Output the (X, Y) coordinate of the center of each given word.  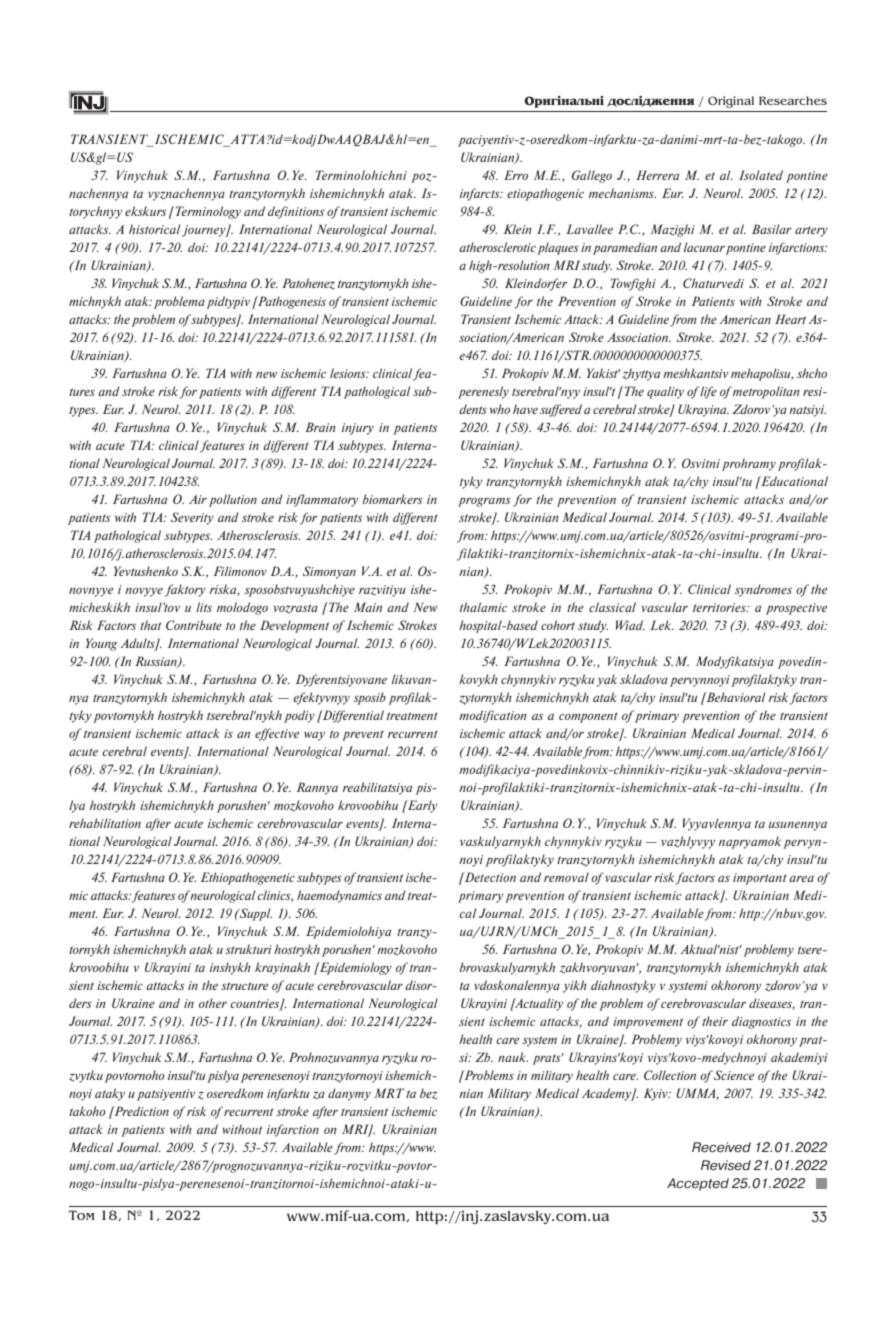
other (213, 1003)
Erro (516, 175)
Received (721, 1147)
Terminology (207, 212)
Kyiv (657, 1094)
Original (731, 102)
